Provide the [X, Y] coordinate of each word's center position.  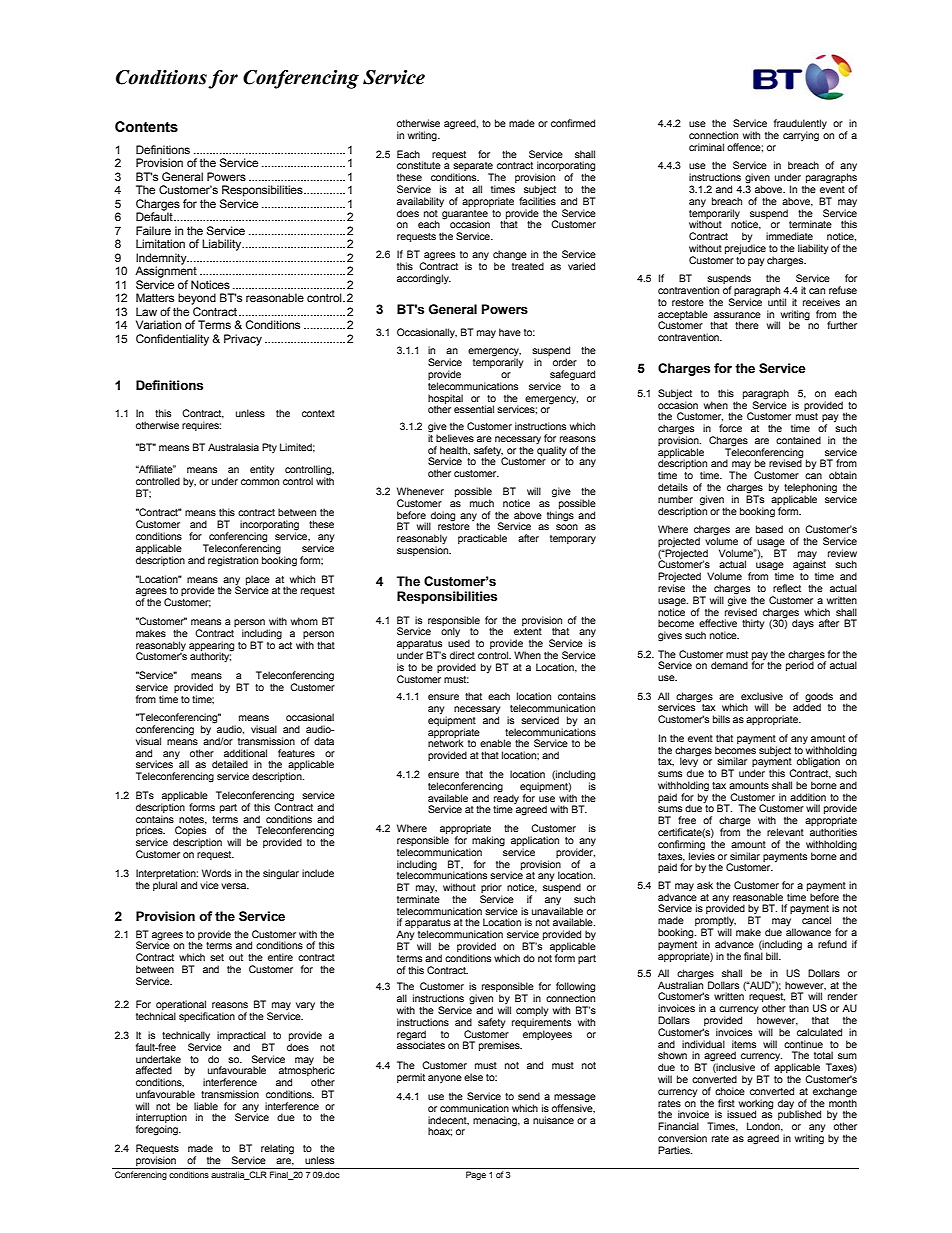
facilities [537, 200]
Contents [146, 127]
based [769, 529]
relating [277, 1149]
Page [476, 1175]
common [260, 482]
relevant [785, 832]
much [482, 503]
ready [506, 799]
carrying [801, 136]
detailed [230, 764]
